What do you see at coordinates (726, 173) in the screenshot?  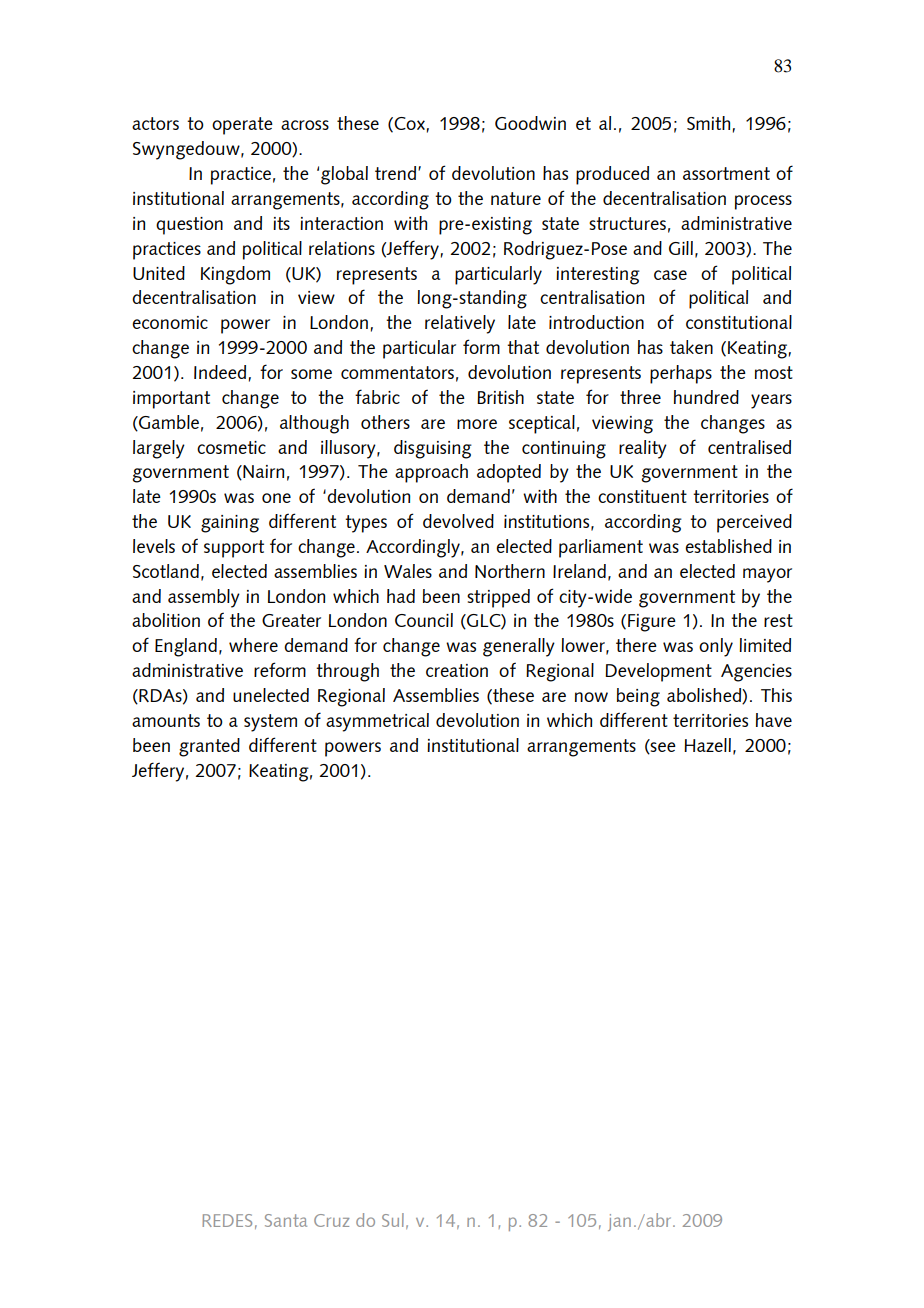 I see `assortment` at bounding box center [726, 173].
